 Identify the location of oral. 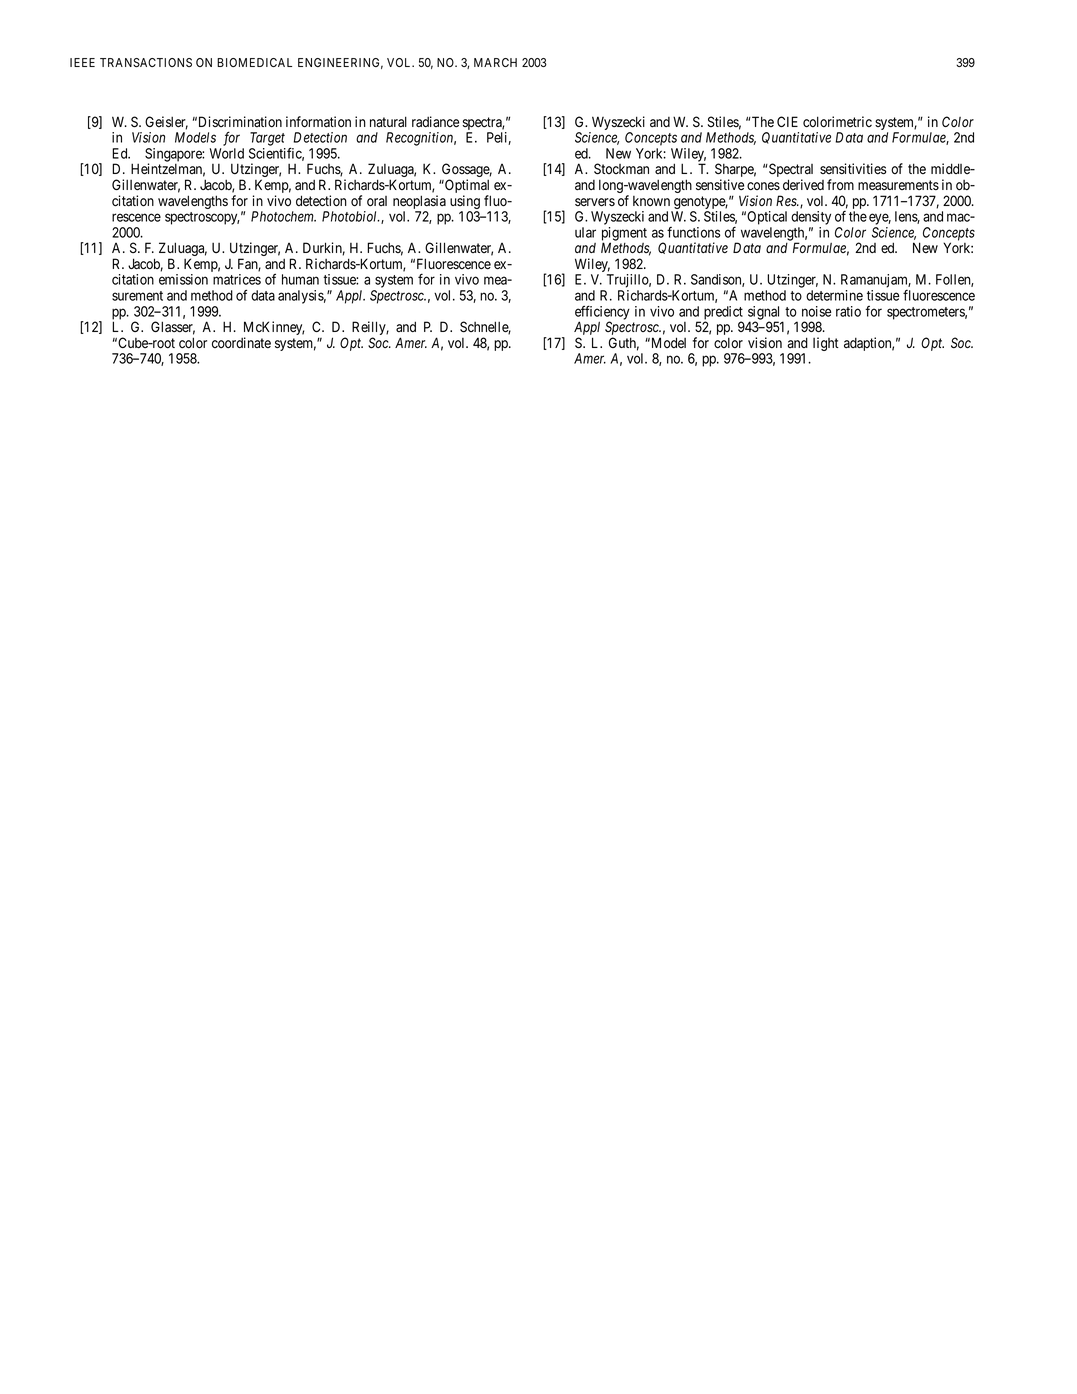
(377, 201).
